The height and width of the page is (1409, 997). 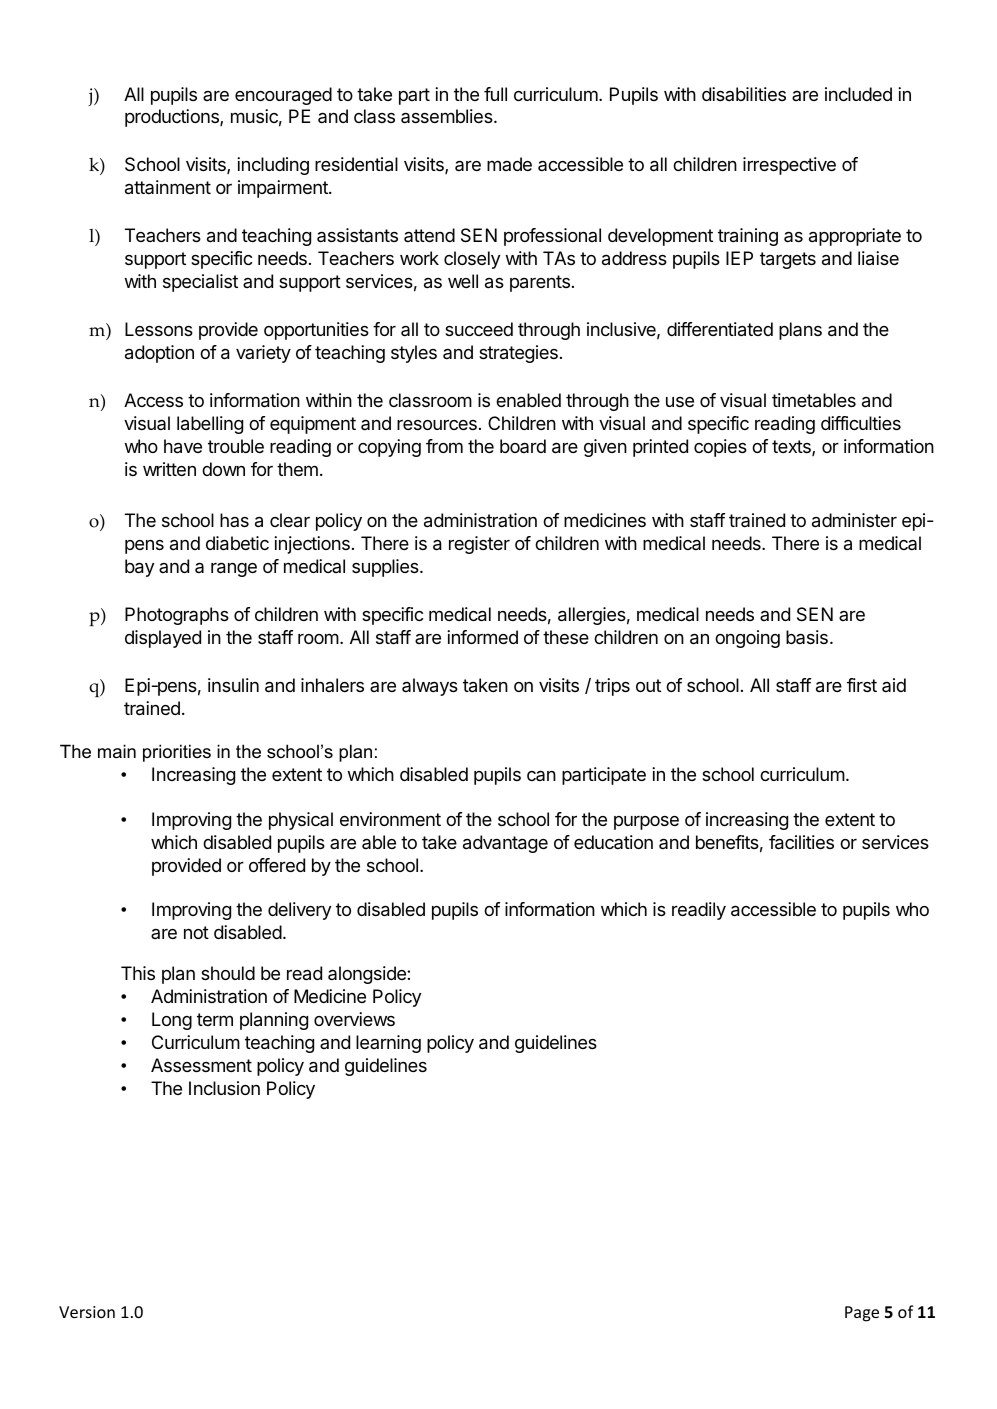 I want to click on productions, so click(x=173, y=118).
